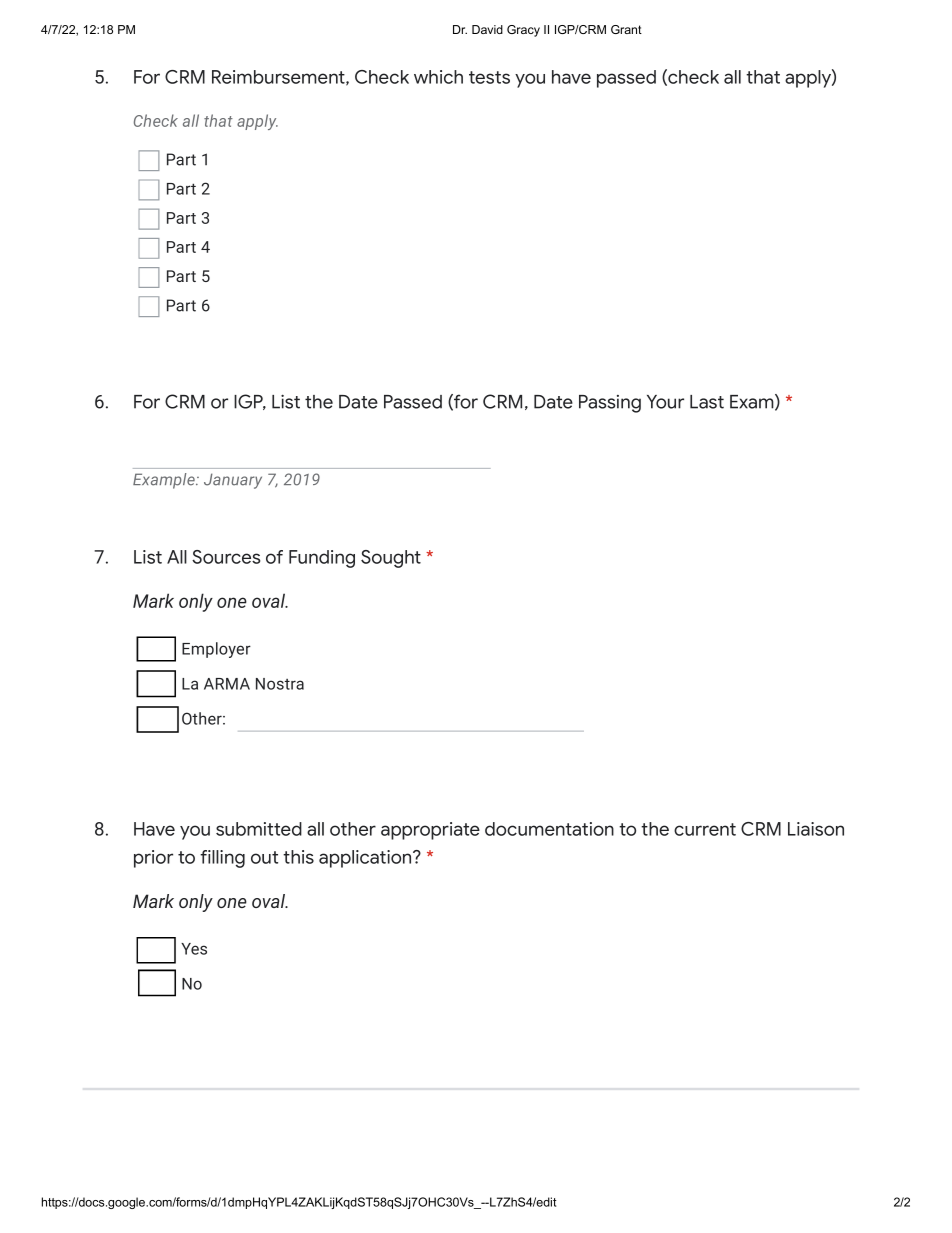  Describe the element at coordinates (322, 559) in the image. I see `Funding` at that location.
